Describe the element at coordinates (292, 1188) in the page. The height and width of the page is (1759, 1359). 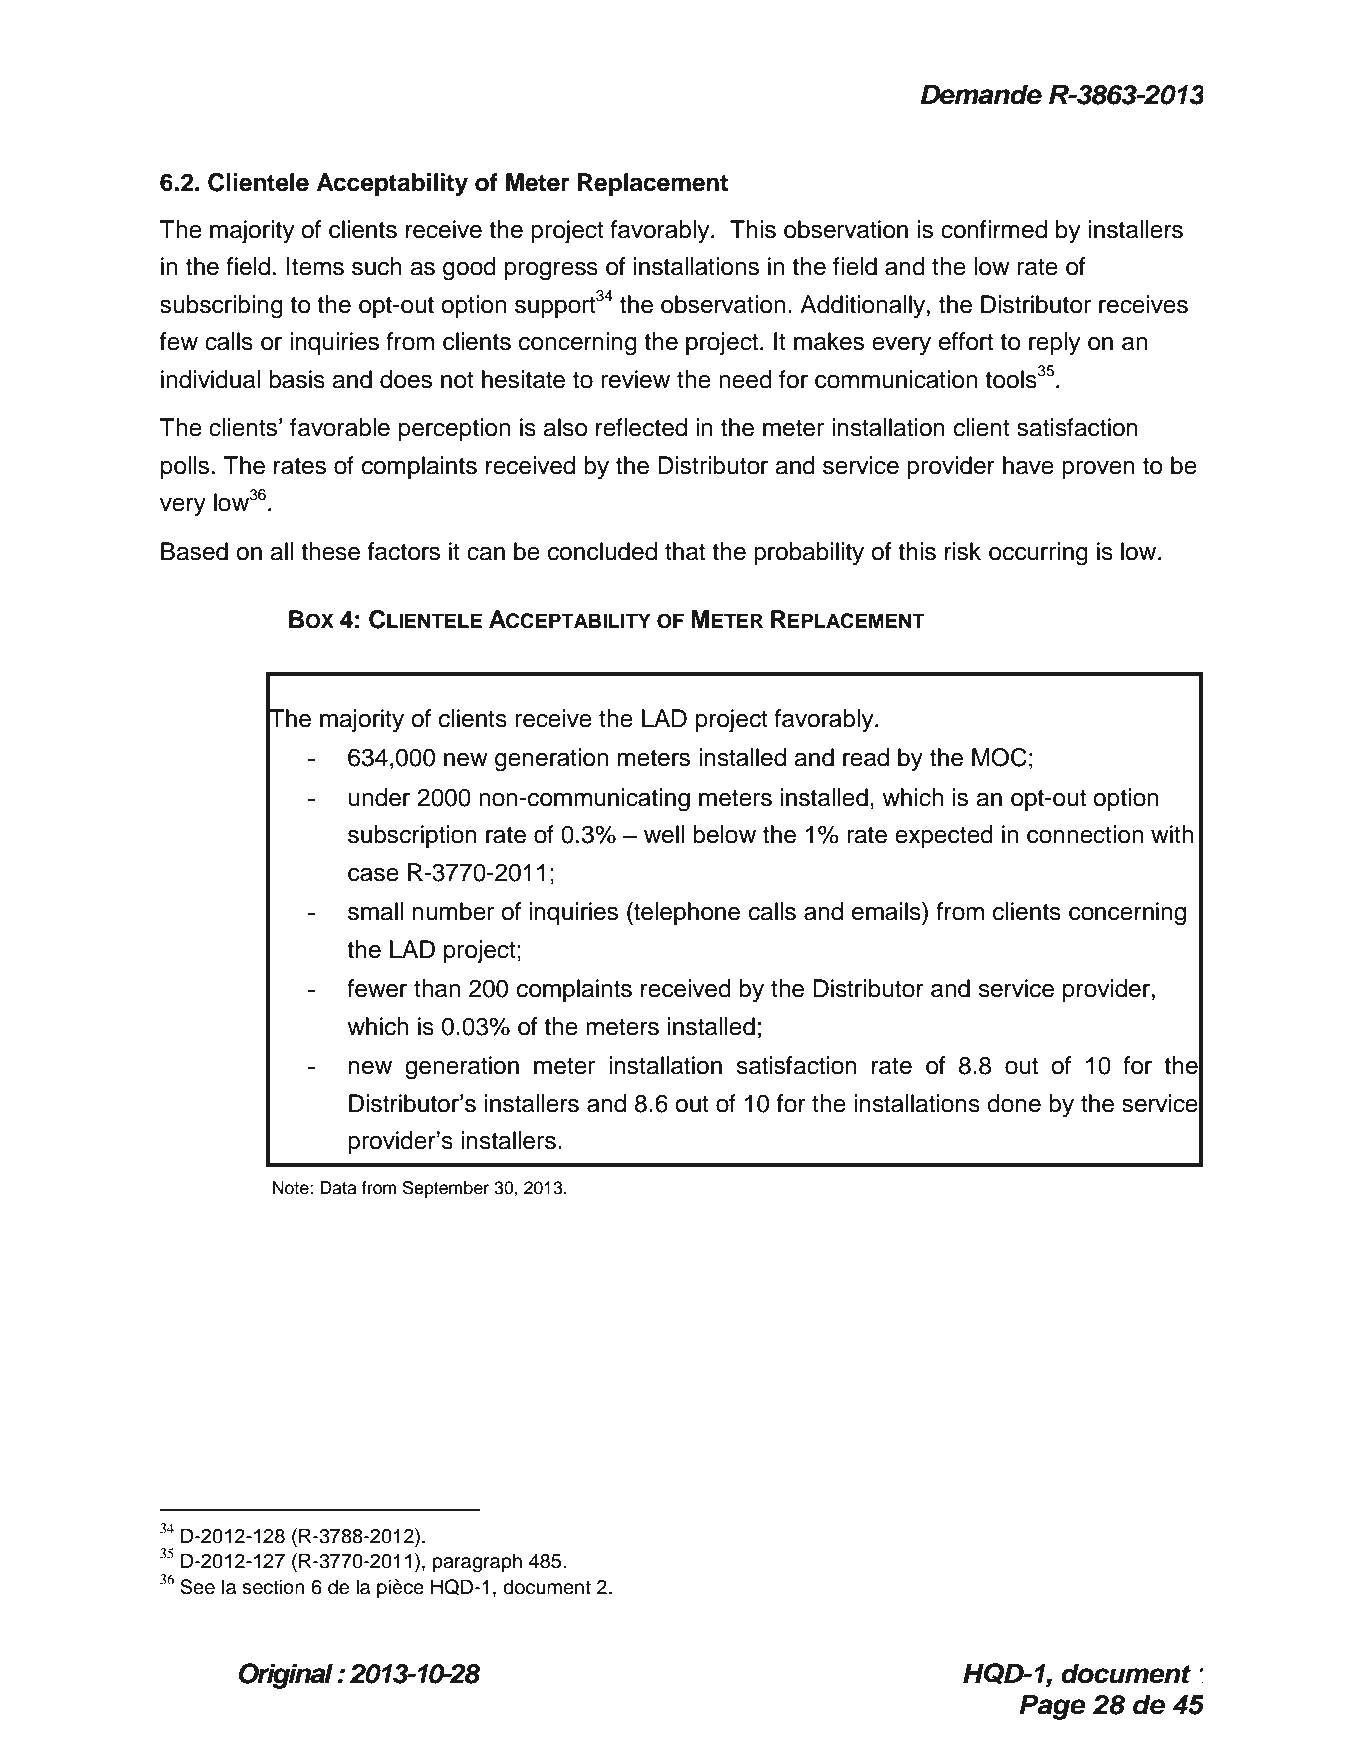
I see `Note` at that location.
